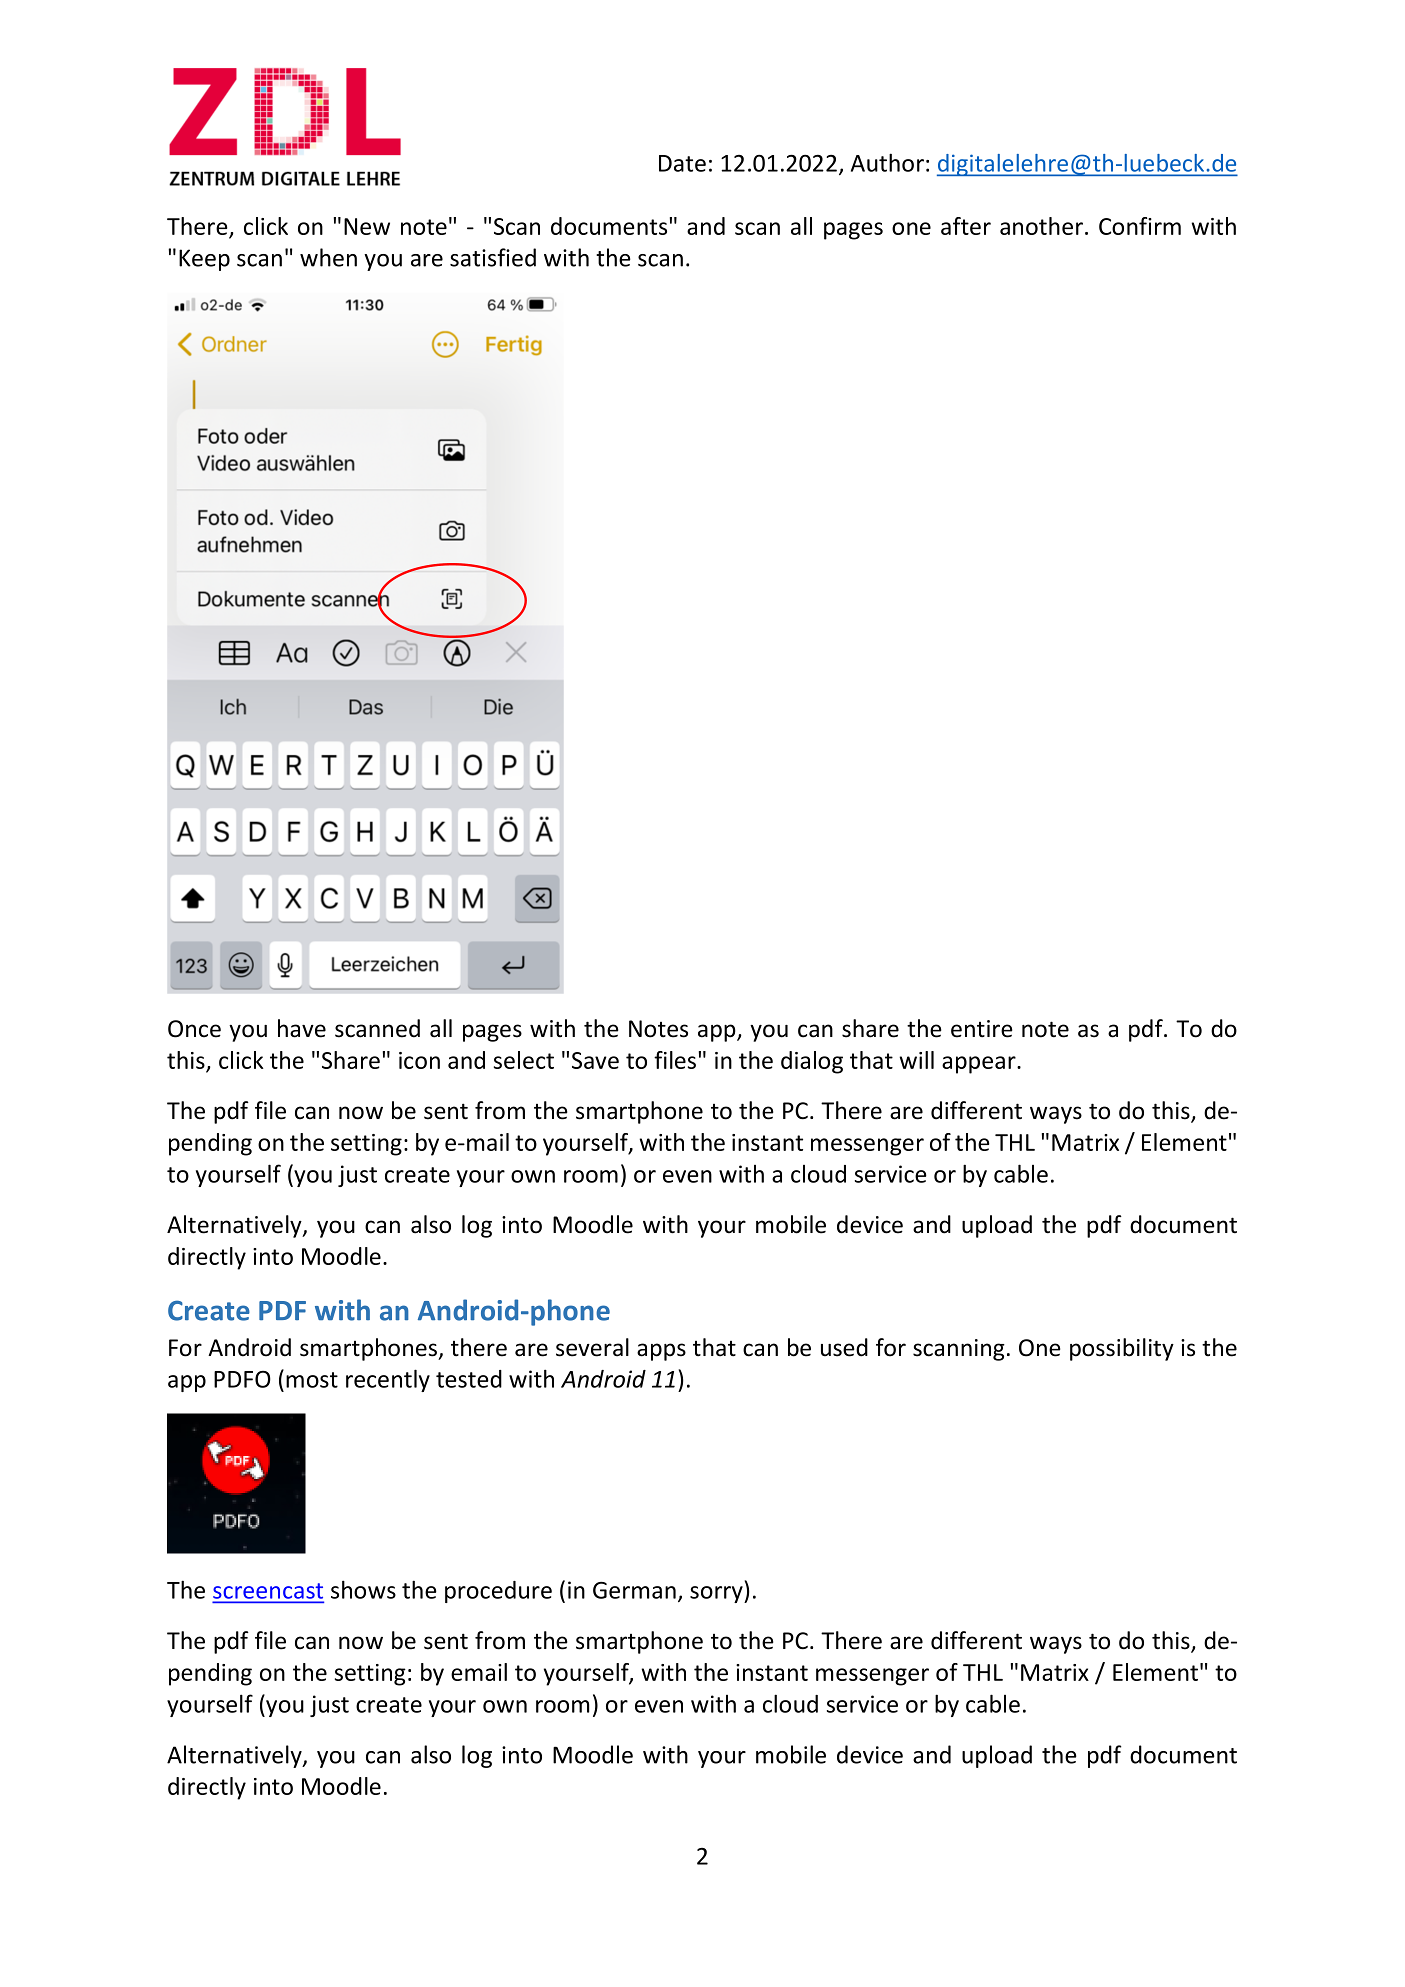  What do you see at coordinates (367, 226) in the image?
I see `New` at bounding box center [367, 226].
